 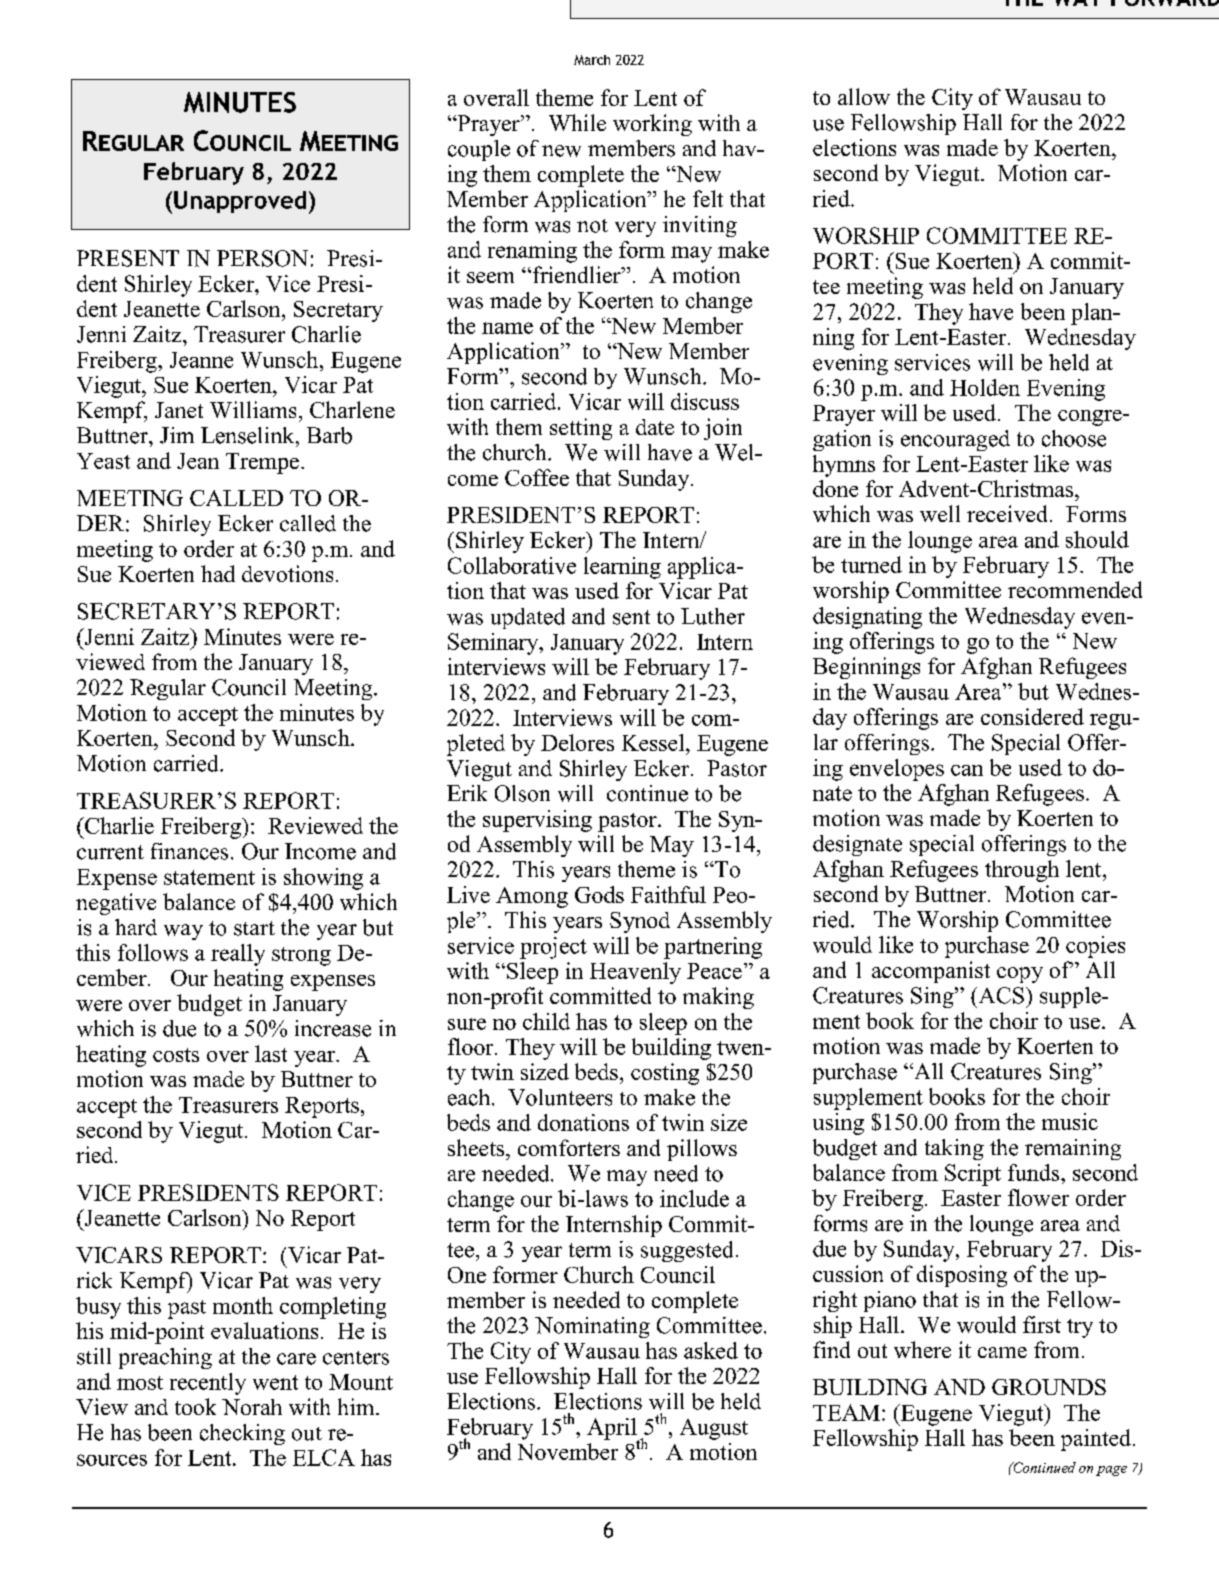 I want to click on While, so click(x=577, y=122).
